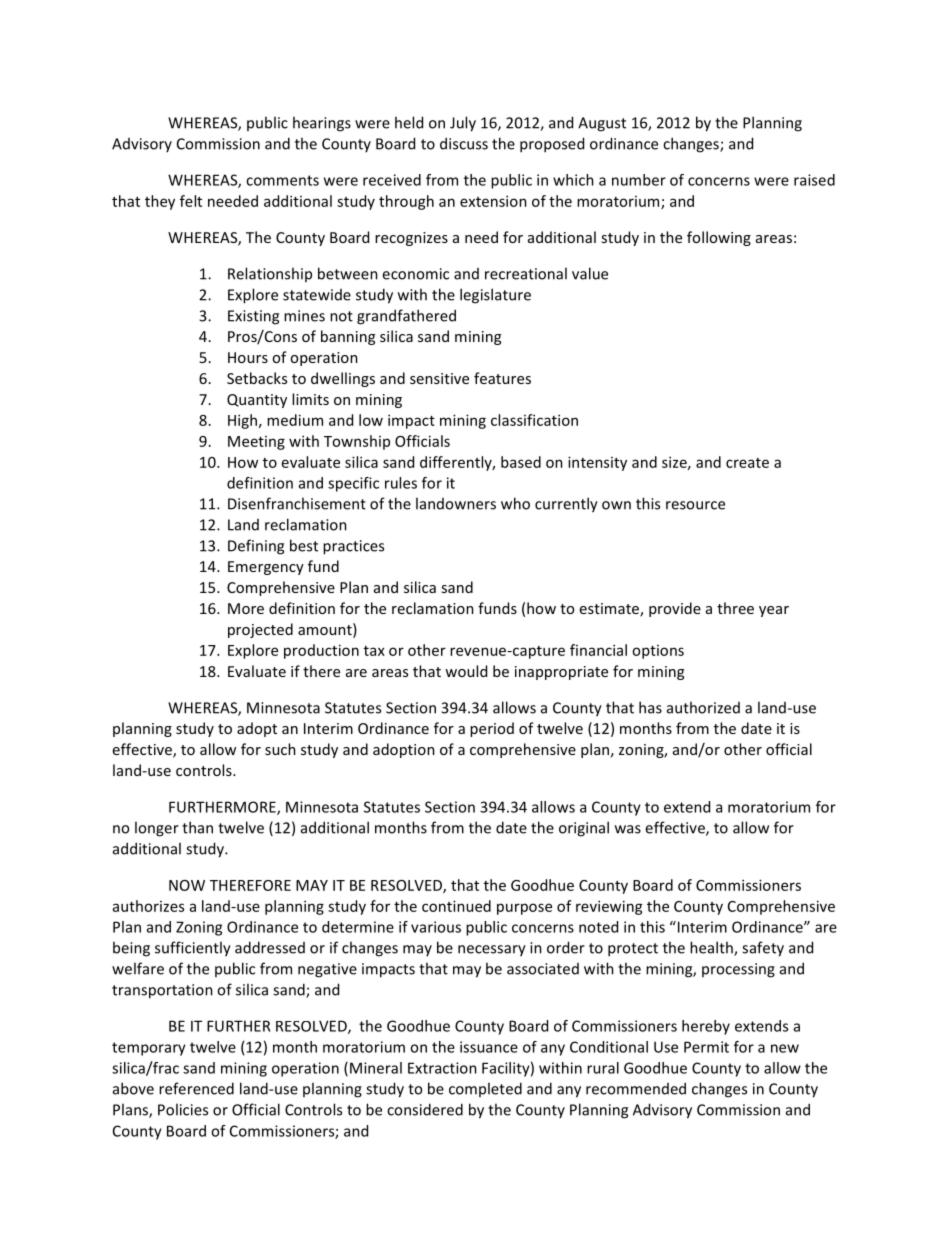  What do you see at coordinates (466, 671) in the screenshot?
I see `would` at bounding box center [466, 671].
